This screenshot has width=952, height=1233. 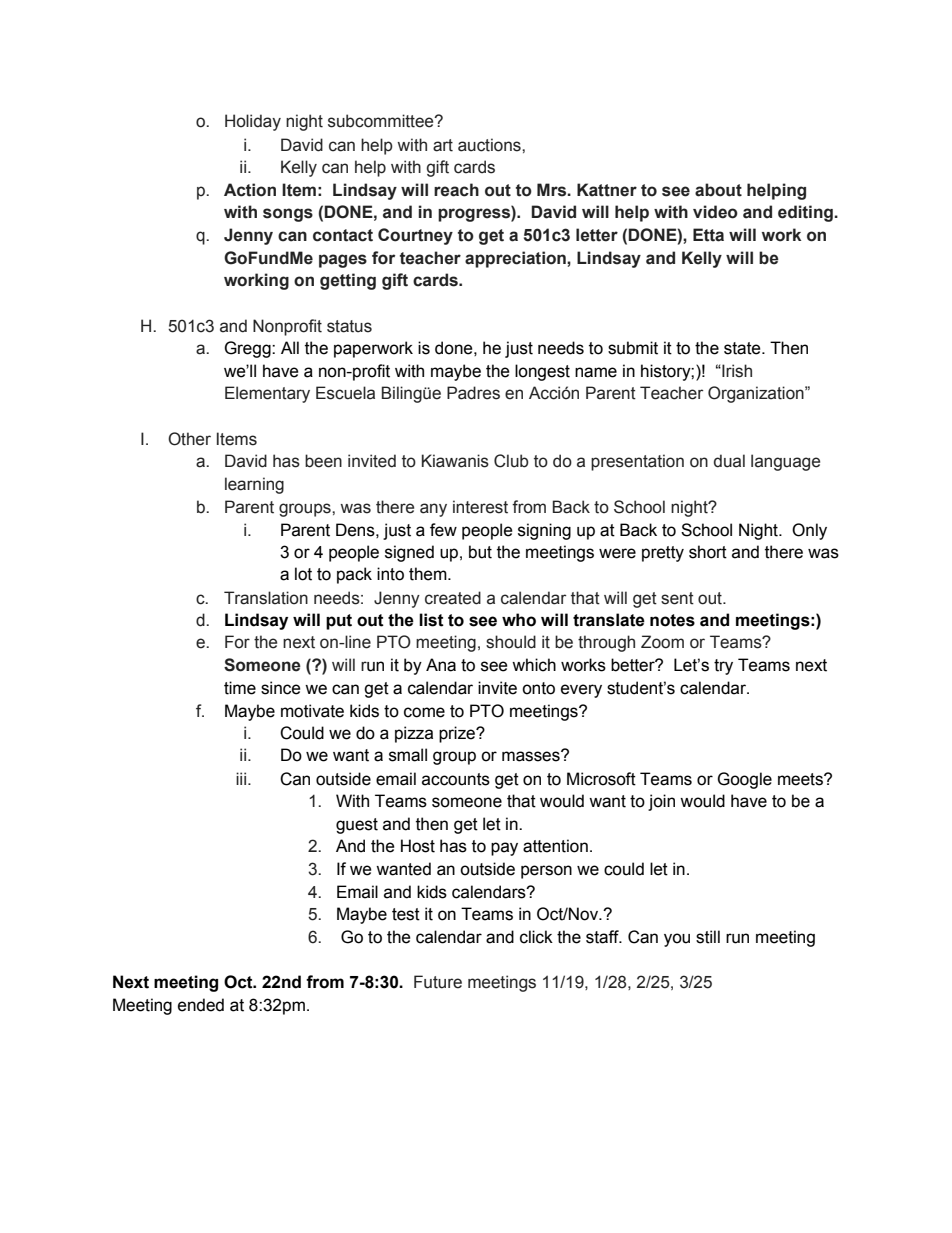 What do you see at coordinates (718, 190) in the screenshot?
I see `about` at bounding box center [718, 190].
